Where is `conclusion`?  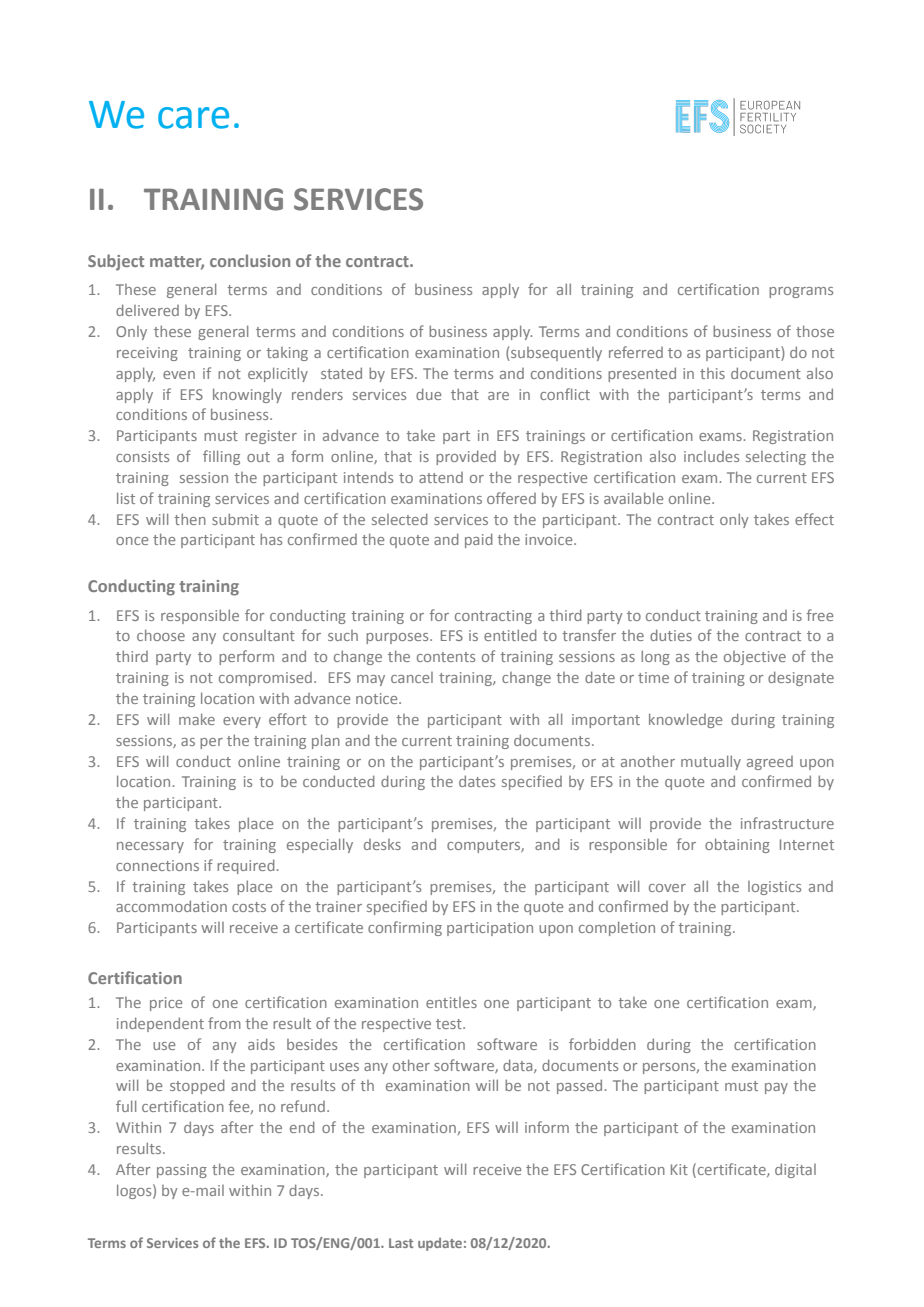
conclusion is located at coordinates (250, 260).
